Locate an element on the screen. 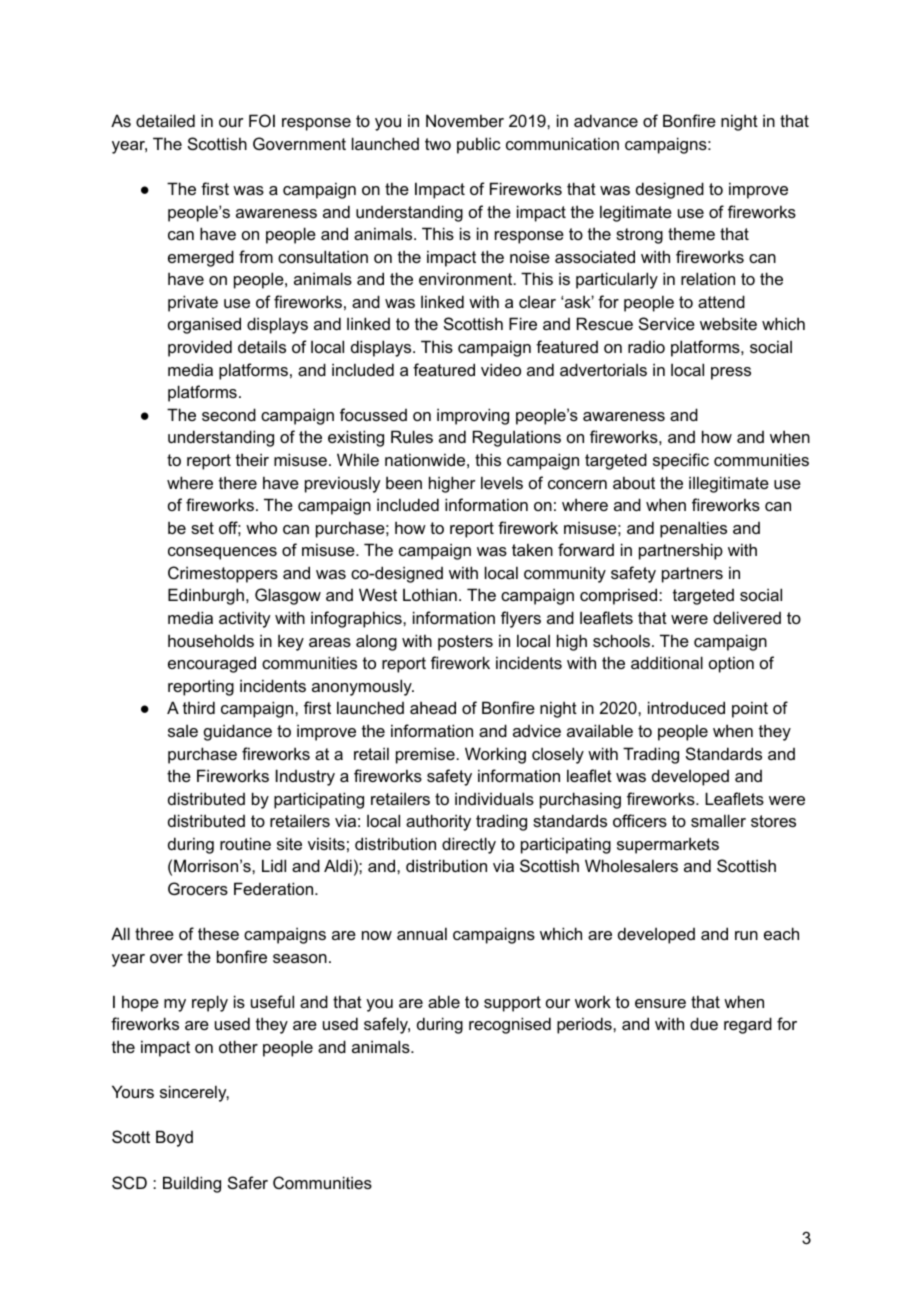 Image resolution: width=924 pixels, height=1307 pixels. recognised is located at coordinates (510, 1025).
